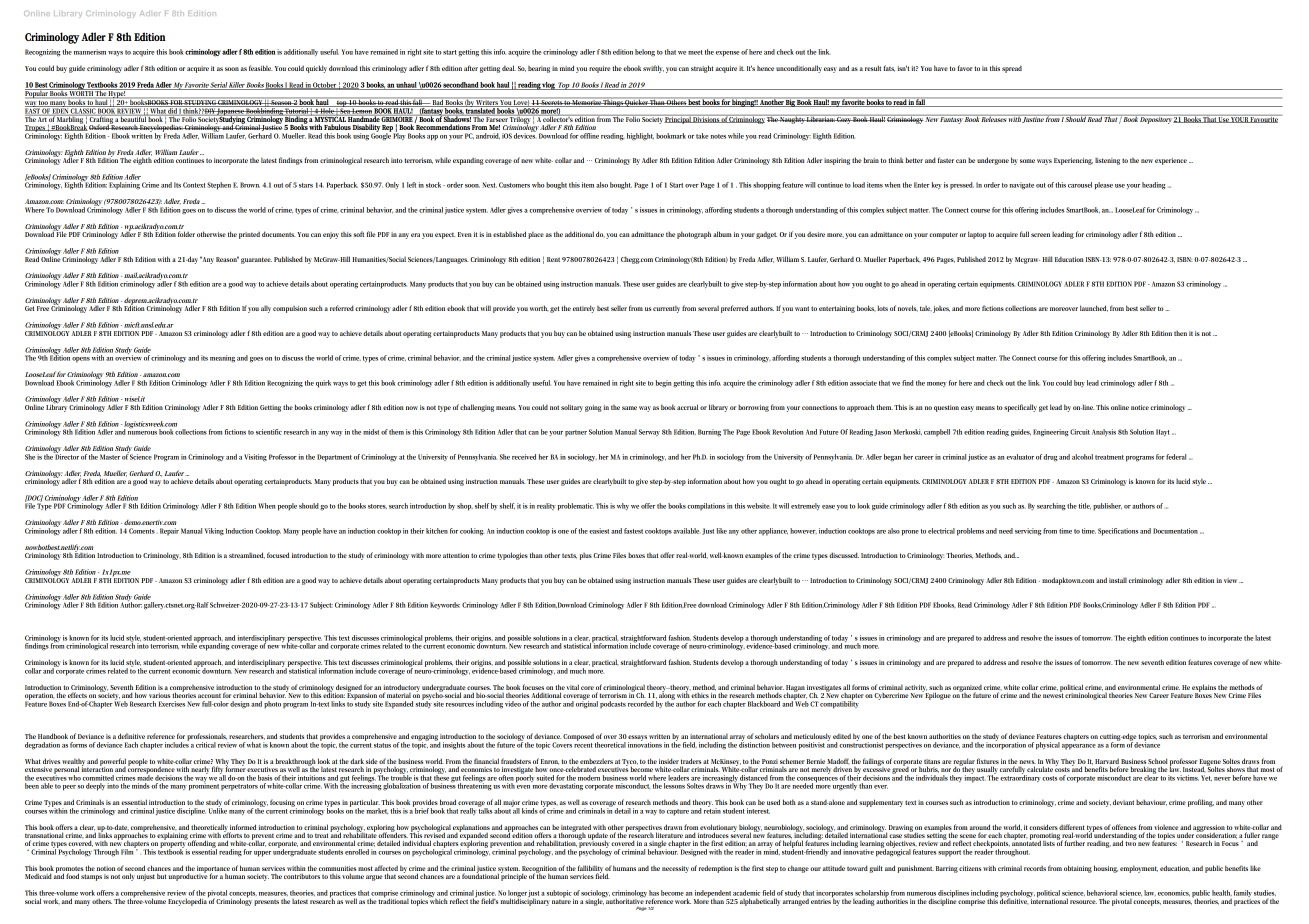  Describe the element at coordinates (653, 69) in the page. I see `swiftly` at that location.
